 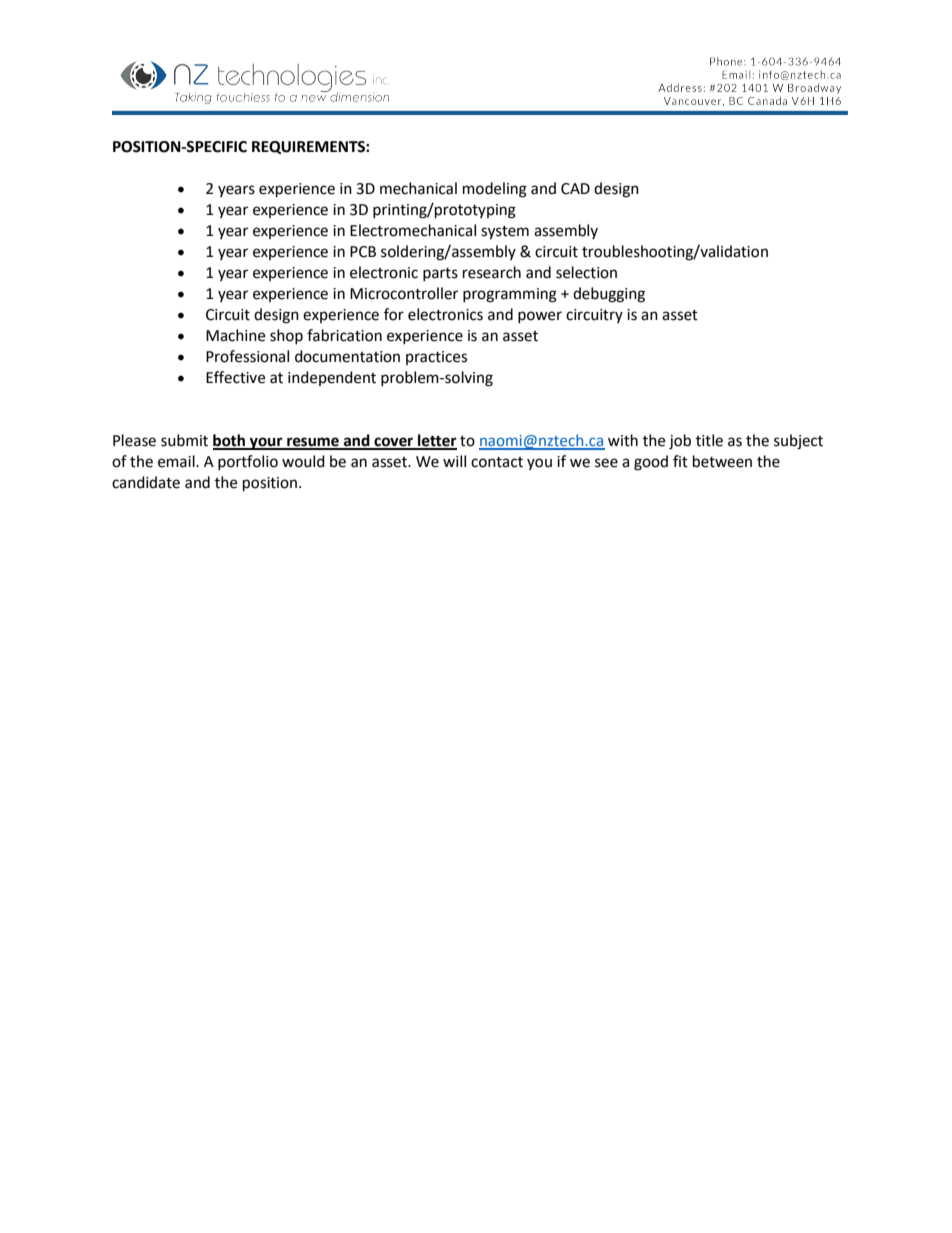 What do you see at coordinates (235, 335) in the screenshot?
I see `Machine` at bounding box center [235, 335].
